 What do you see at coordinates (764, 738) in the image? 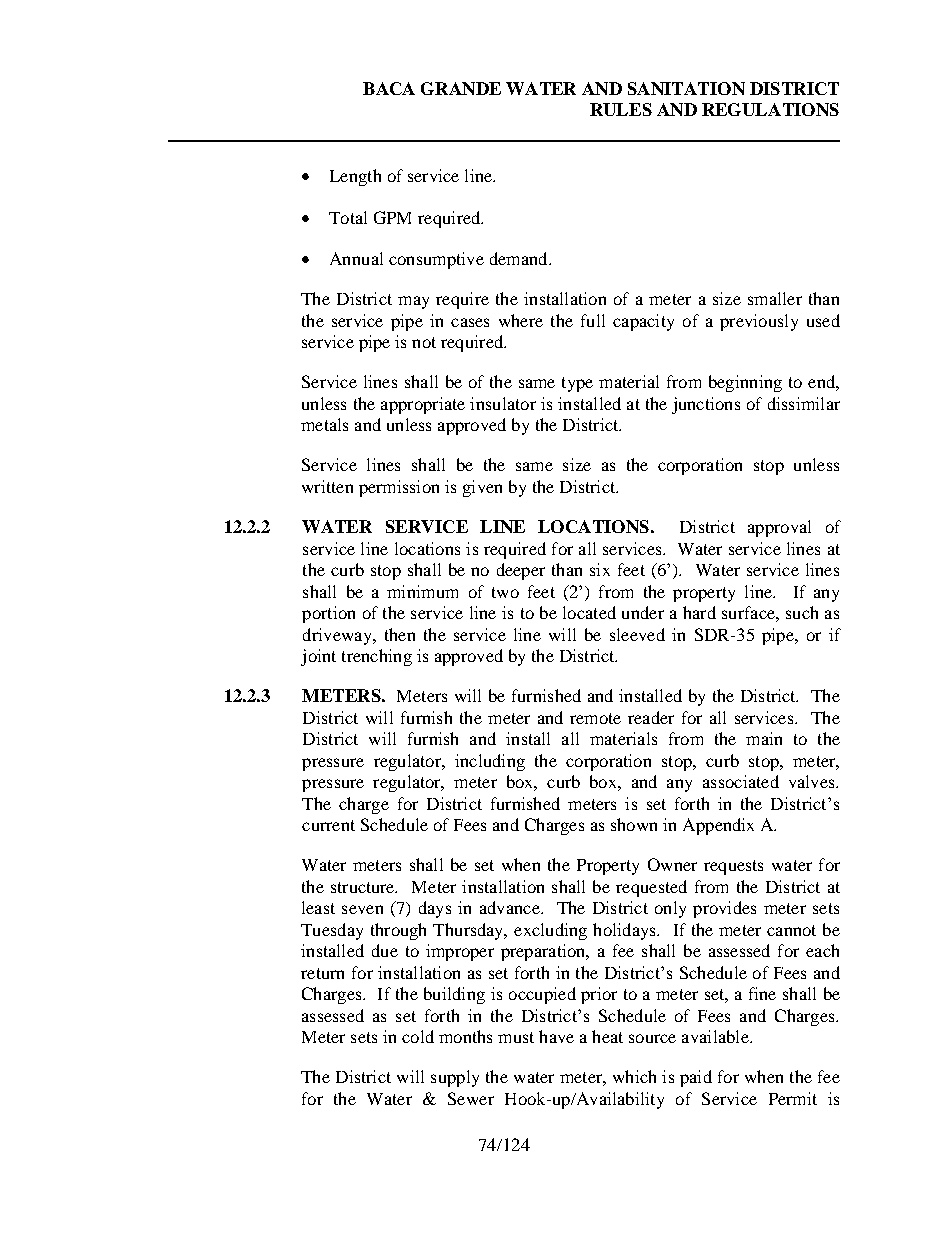
I see `main` at bounding box center [764, 738].
